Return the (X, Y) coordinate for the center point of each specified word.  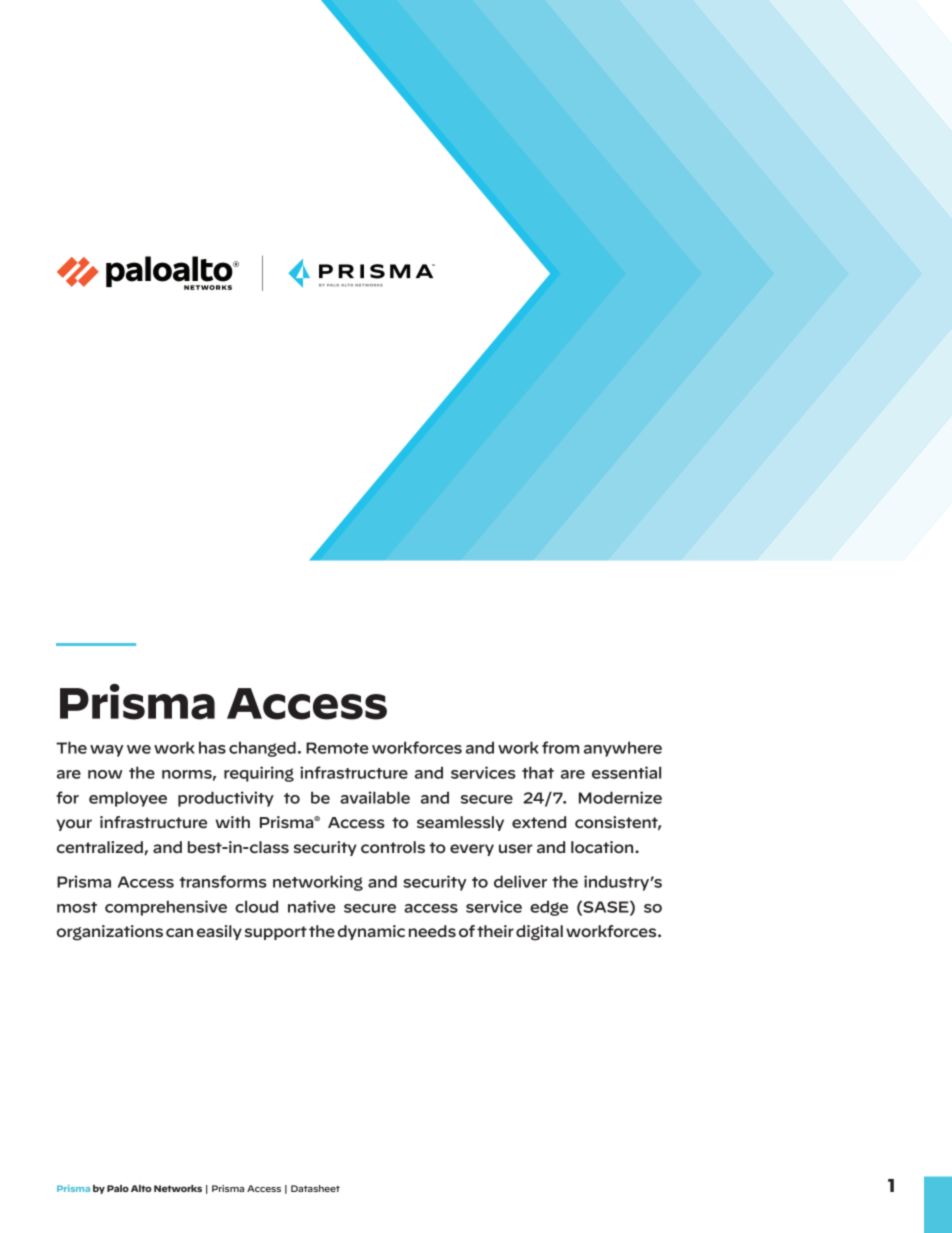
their (495, 931)
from (560, 747)
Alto (141, 1188)
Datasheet (315, 1188)
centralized (100, 847)
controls (393, 847)
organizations (110, 933)
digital (539, 933)
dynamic (371, 932)
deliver (520, 881)
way (107, 751)
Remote (337, 748)
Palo (118, 1188)
